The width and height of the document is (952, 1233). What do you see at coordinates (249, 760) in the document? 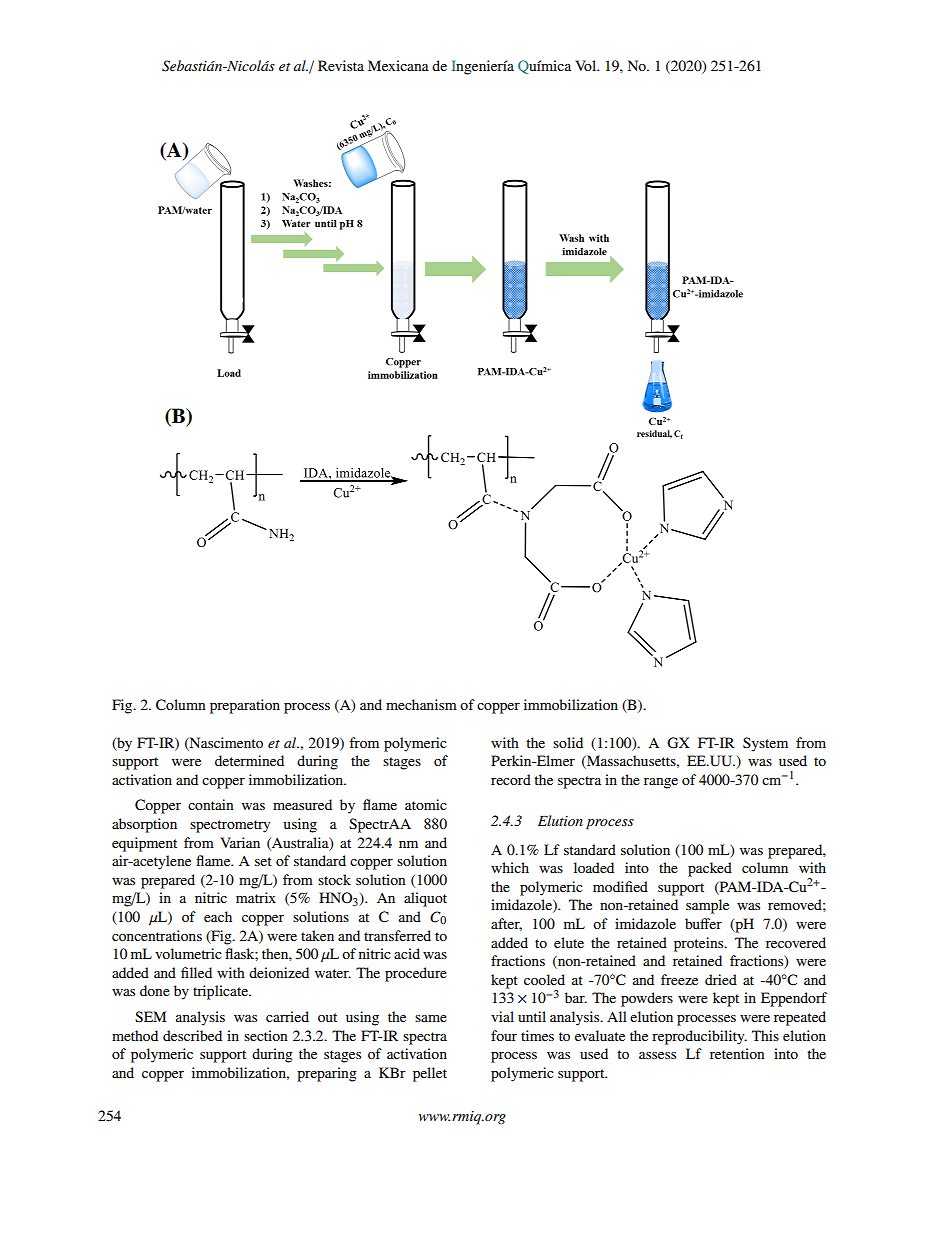
I see `determined` at bounding box center [249, 760].
